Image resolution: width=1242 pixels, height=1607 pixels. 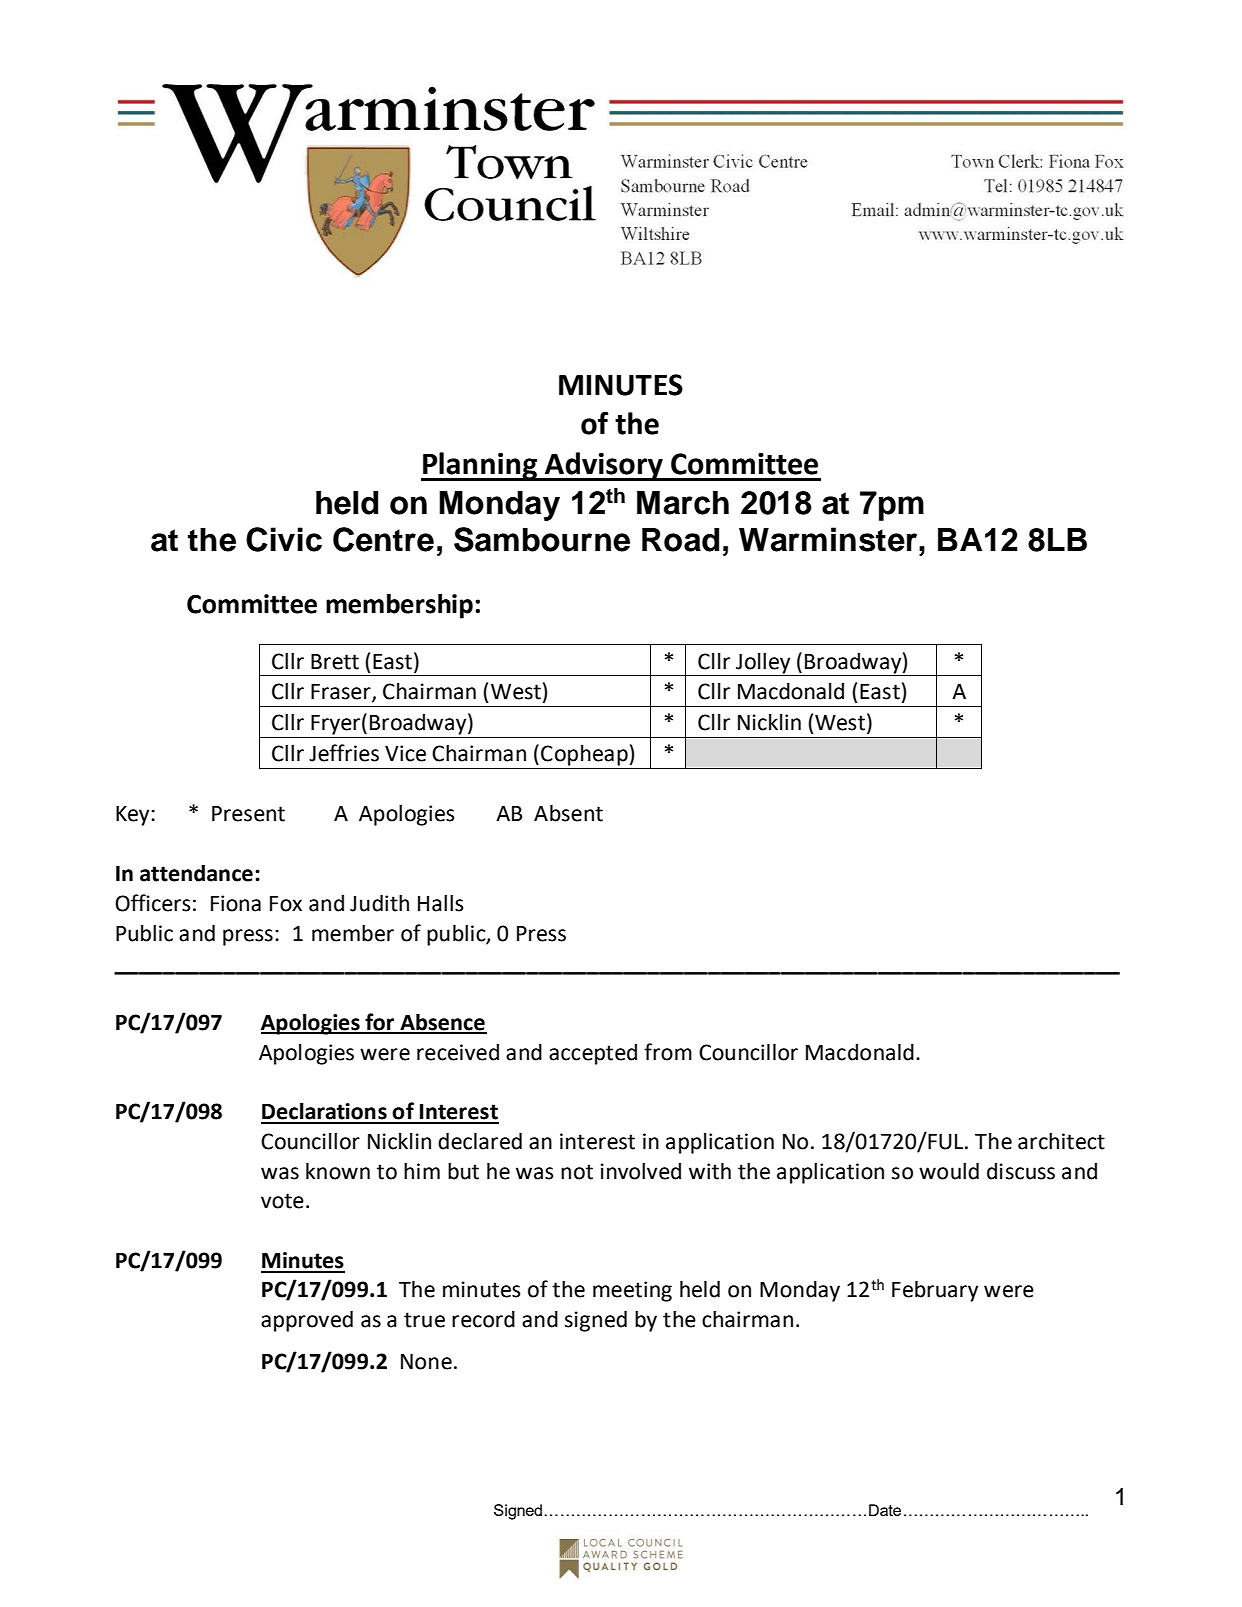 I want to click on February, so click(x=935, y=1291).
